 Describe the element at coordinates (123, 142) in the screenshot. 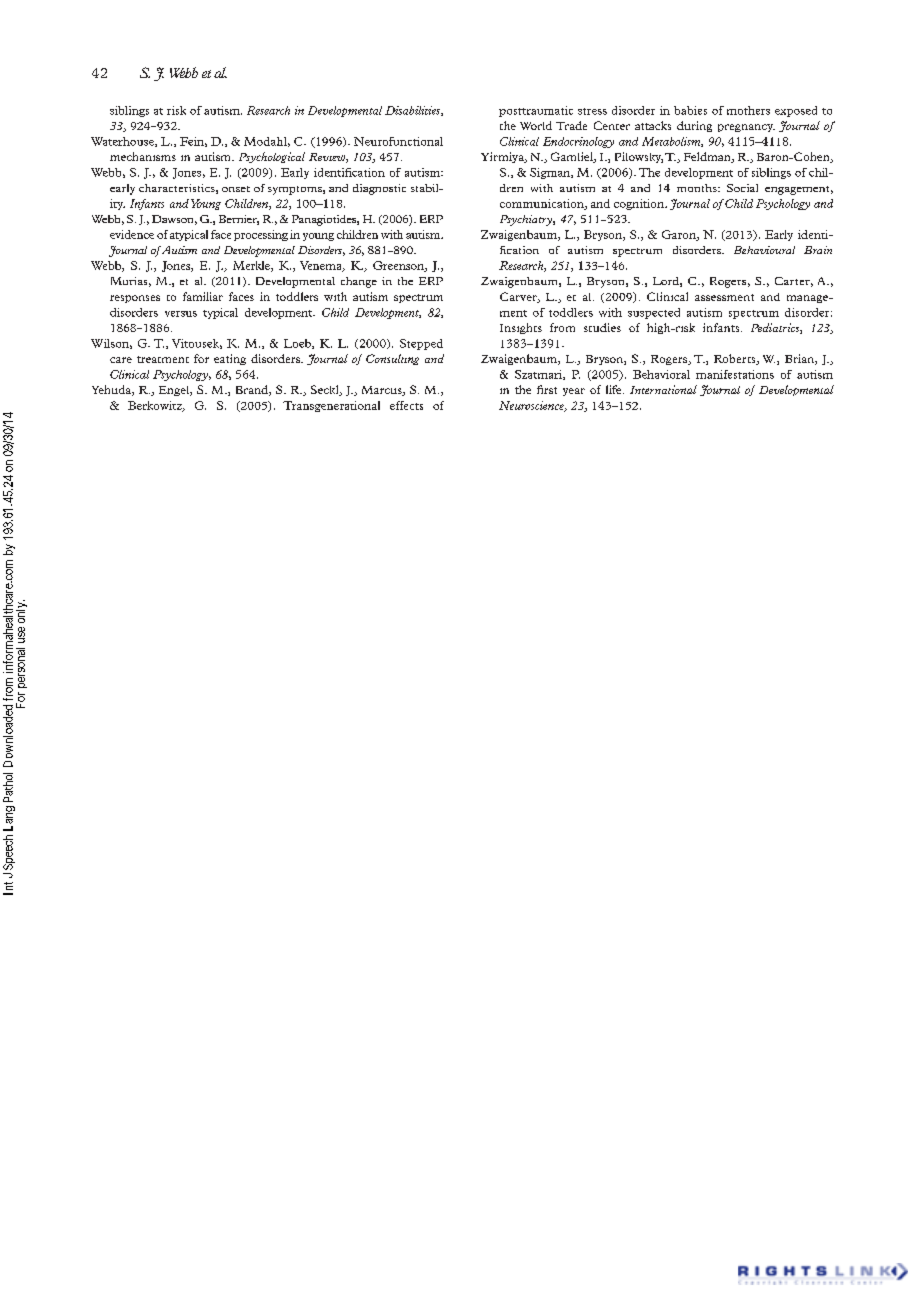

I see `Waterhouse` at that location.
